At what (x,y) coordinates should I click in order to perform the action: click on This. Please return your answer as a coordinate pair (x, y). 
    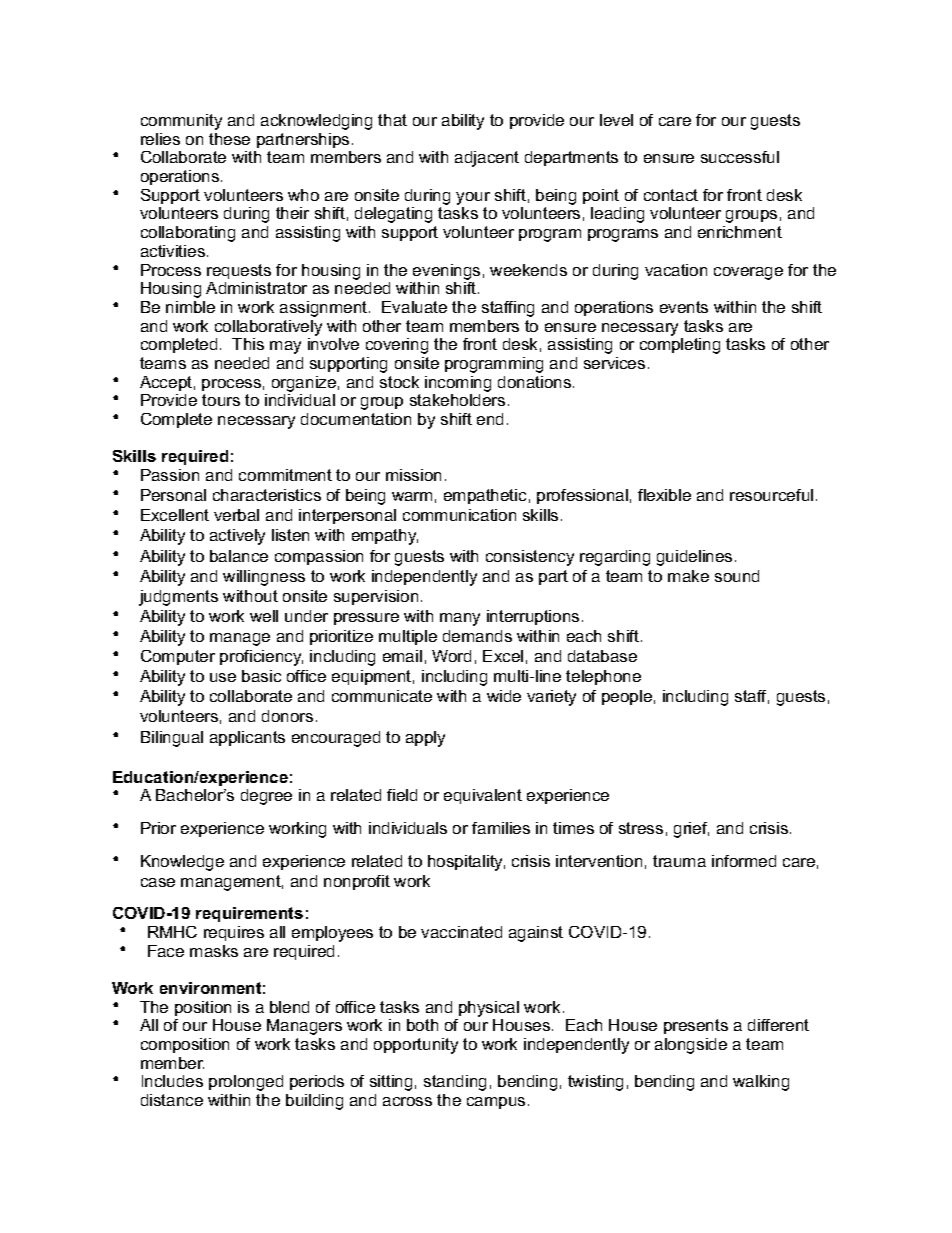
    Looking at the image, I should click on (248, 344).
